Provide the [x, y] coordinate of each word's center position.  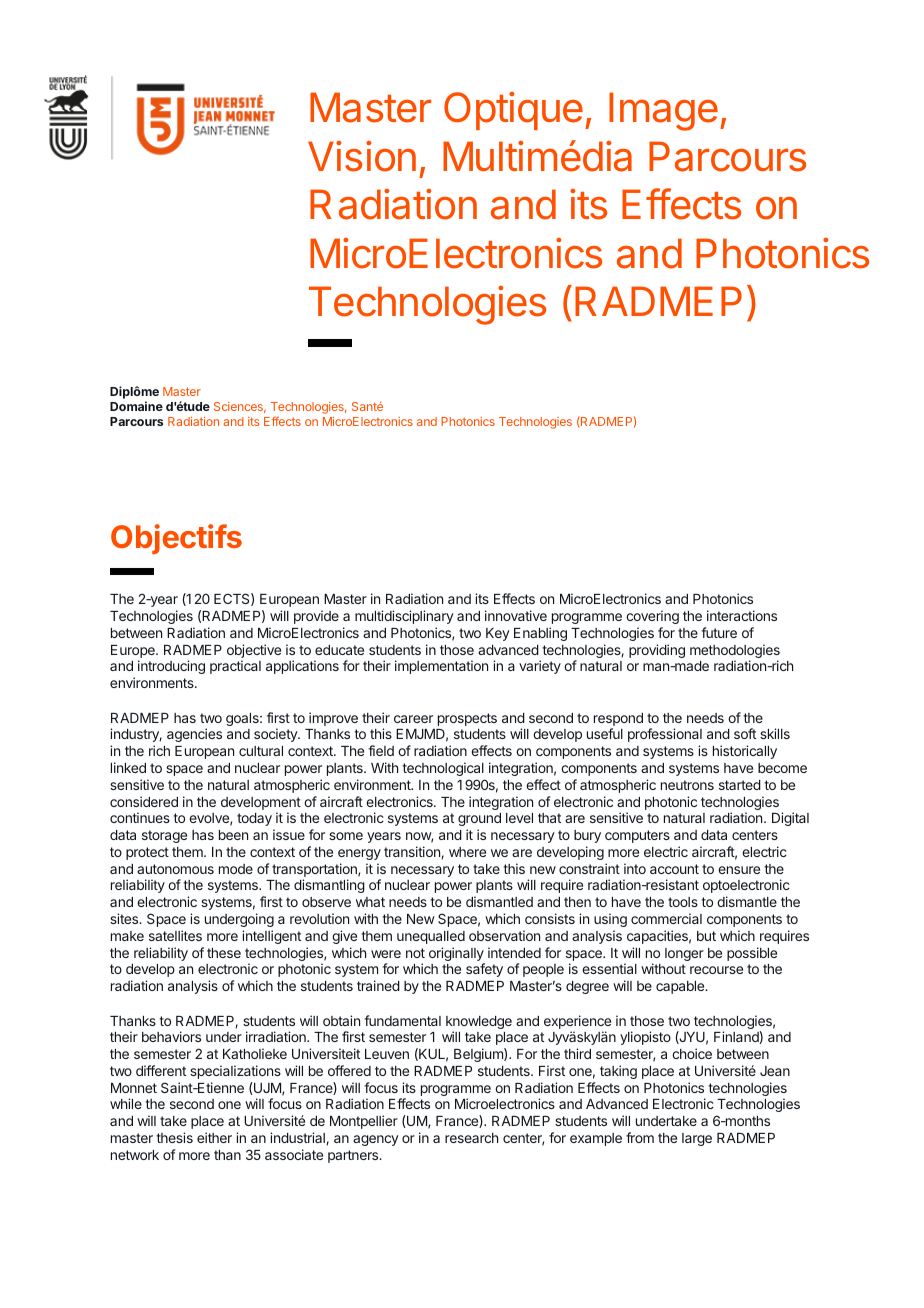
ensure [739, 870]
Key [498, 634]
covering [652, 617]
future [719, 632]
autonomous [175, 869]
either [214, 1137]
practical [235, 667]
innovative [516, 615]
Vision [362, 156]
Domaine [136, 406]
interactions [742, 615]
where [467, 852]
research [471, 1138]
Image [663, 111]
